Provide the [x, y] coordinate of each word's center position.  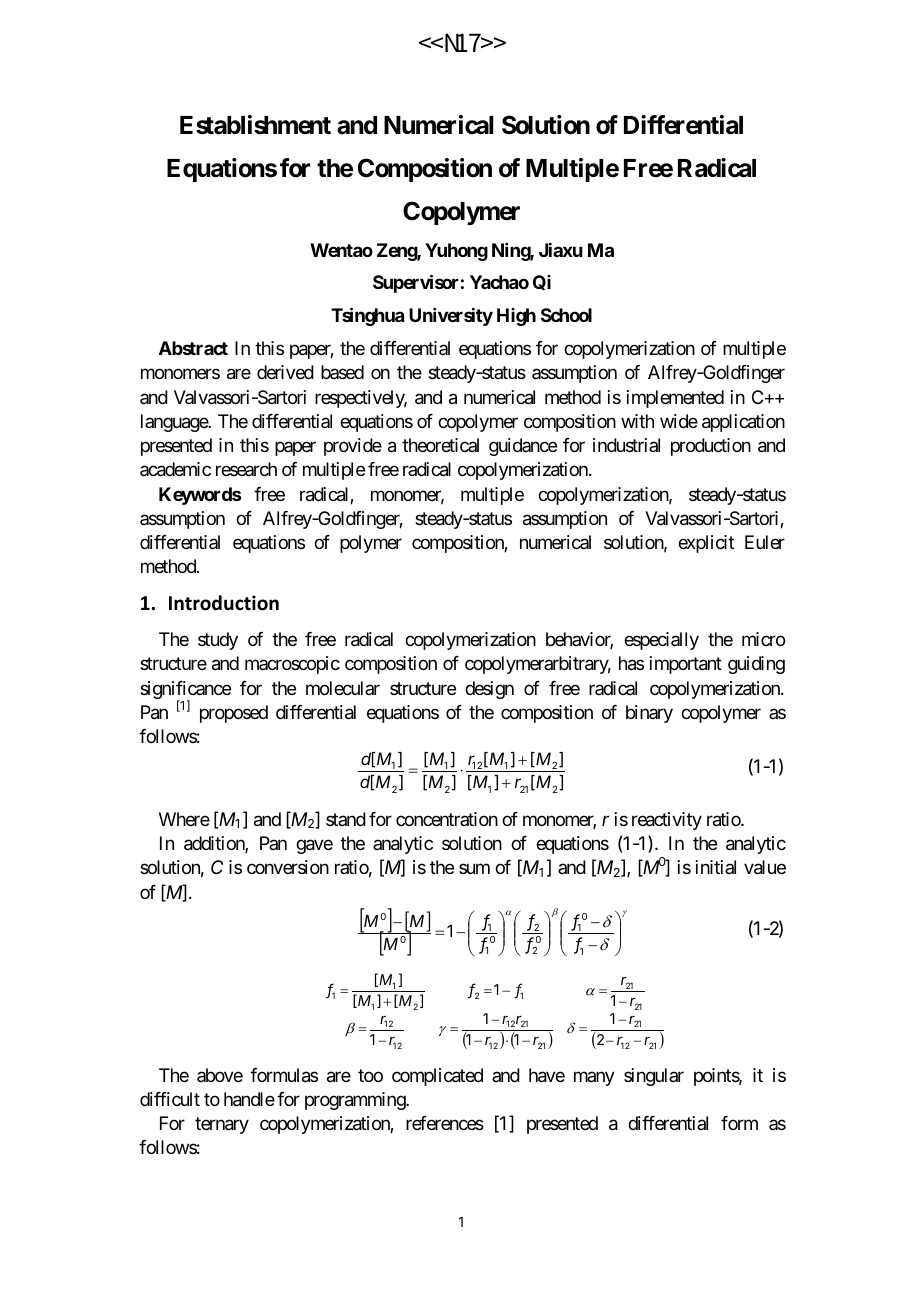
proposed [234, 714]
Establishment [255, 125]
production [711, 447]
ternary [222, 1125]
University [451, 317]
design [489, 690]
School [566, 315]
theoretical [440, 445]
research [246, 469]
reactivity [667, 821]
